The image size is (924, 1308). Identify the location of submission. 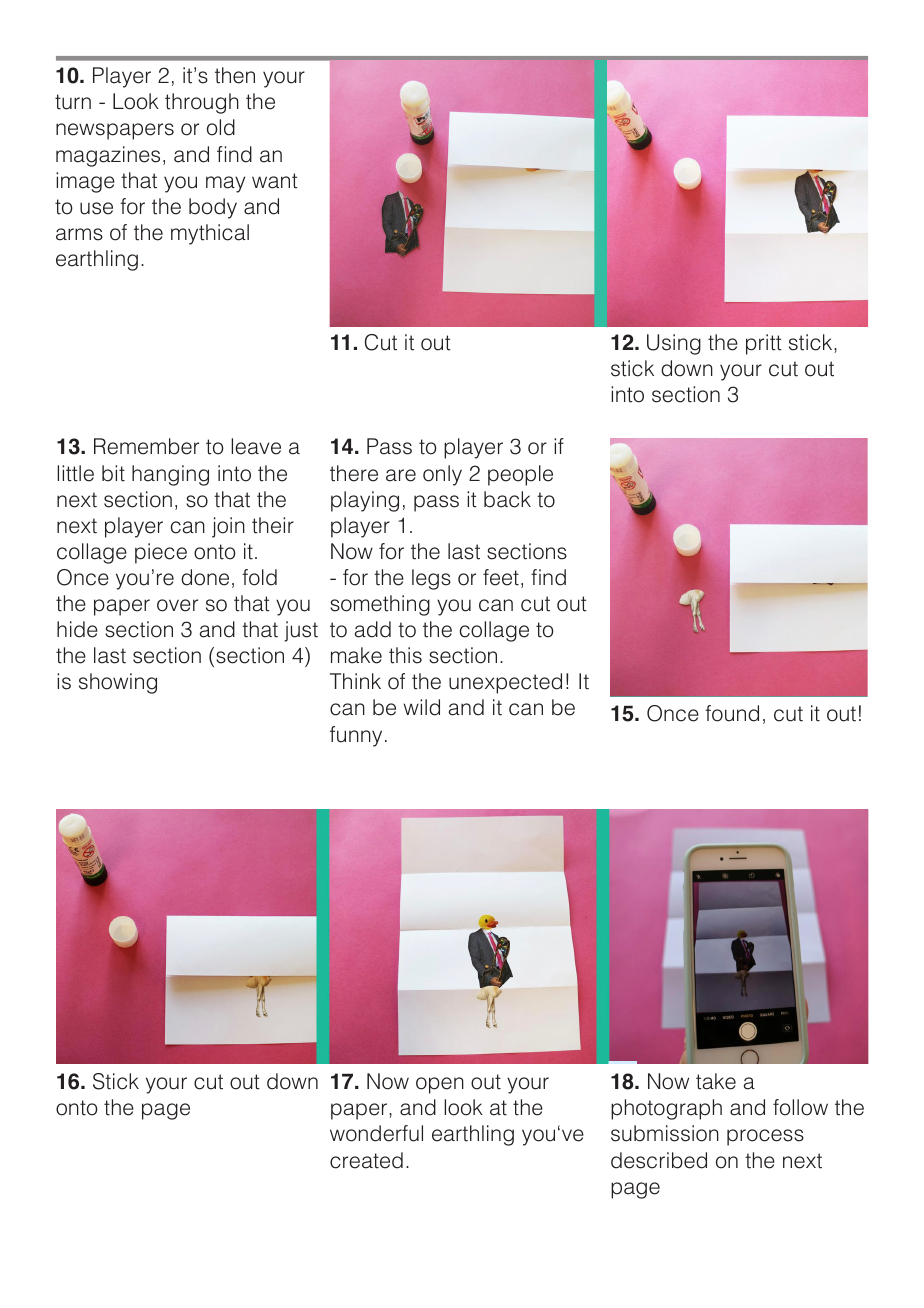
(665, 1133).
